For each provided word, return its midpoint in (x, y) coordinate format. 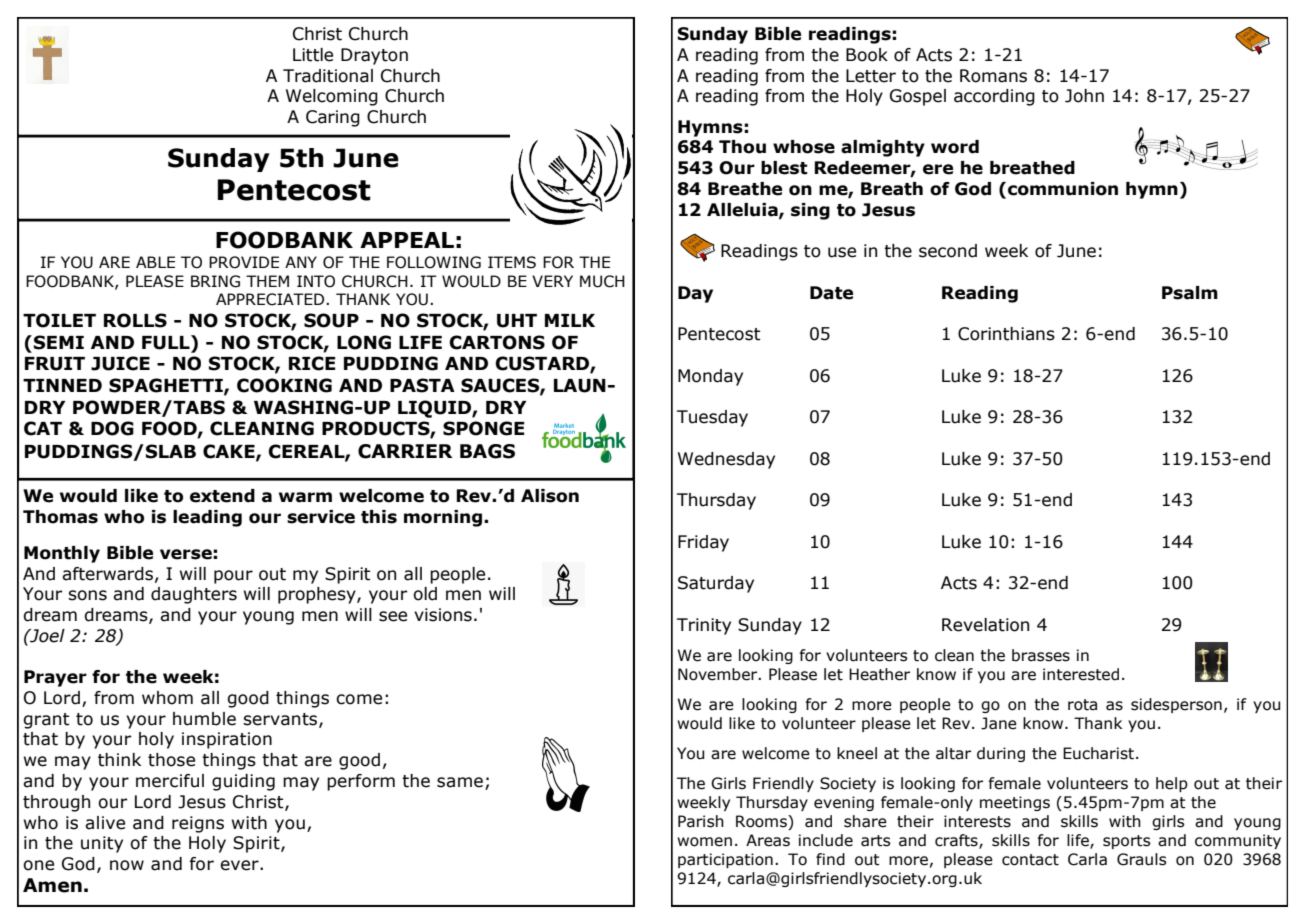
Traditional (328, 76)
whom (167, 698)
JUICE (120, 363)
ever (240, 865)
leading (207, 518)
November (719, 674)
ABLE (155, 262)
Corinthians (1006, 334)
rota (1082, 705)
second (948, 251)
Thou (742, 147)
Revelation (985, 625)
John (1084, 96)
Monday (710, 377)
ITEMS (512, 262)
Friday (703, 543)
